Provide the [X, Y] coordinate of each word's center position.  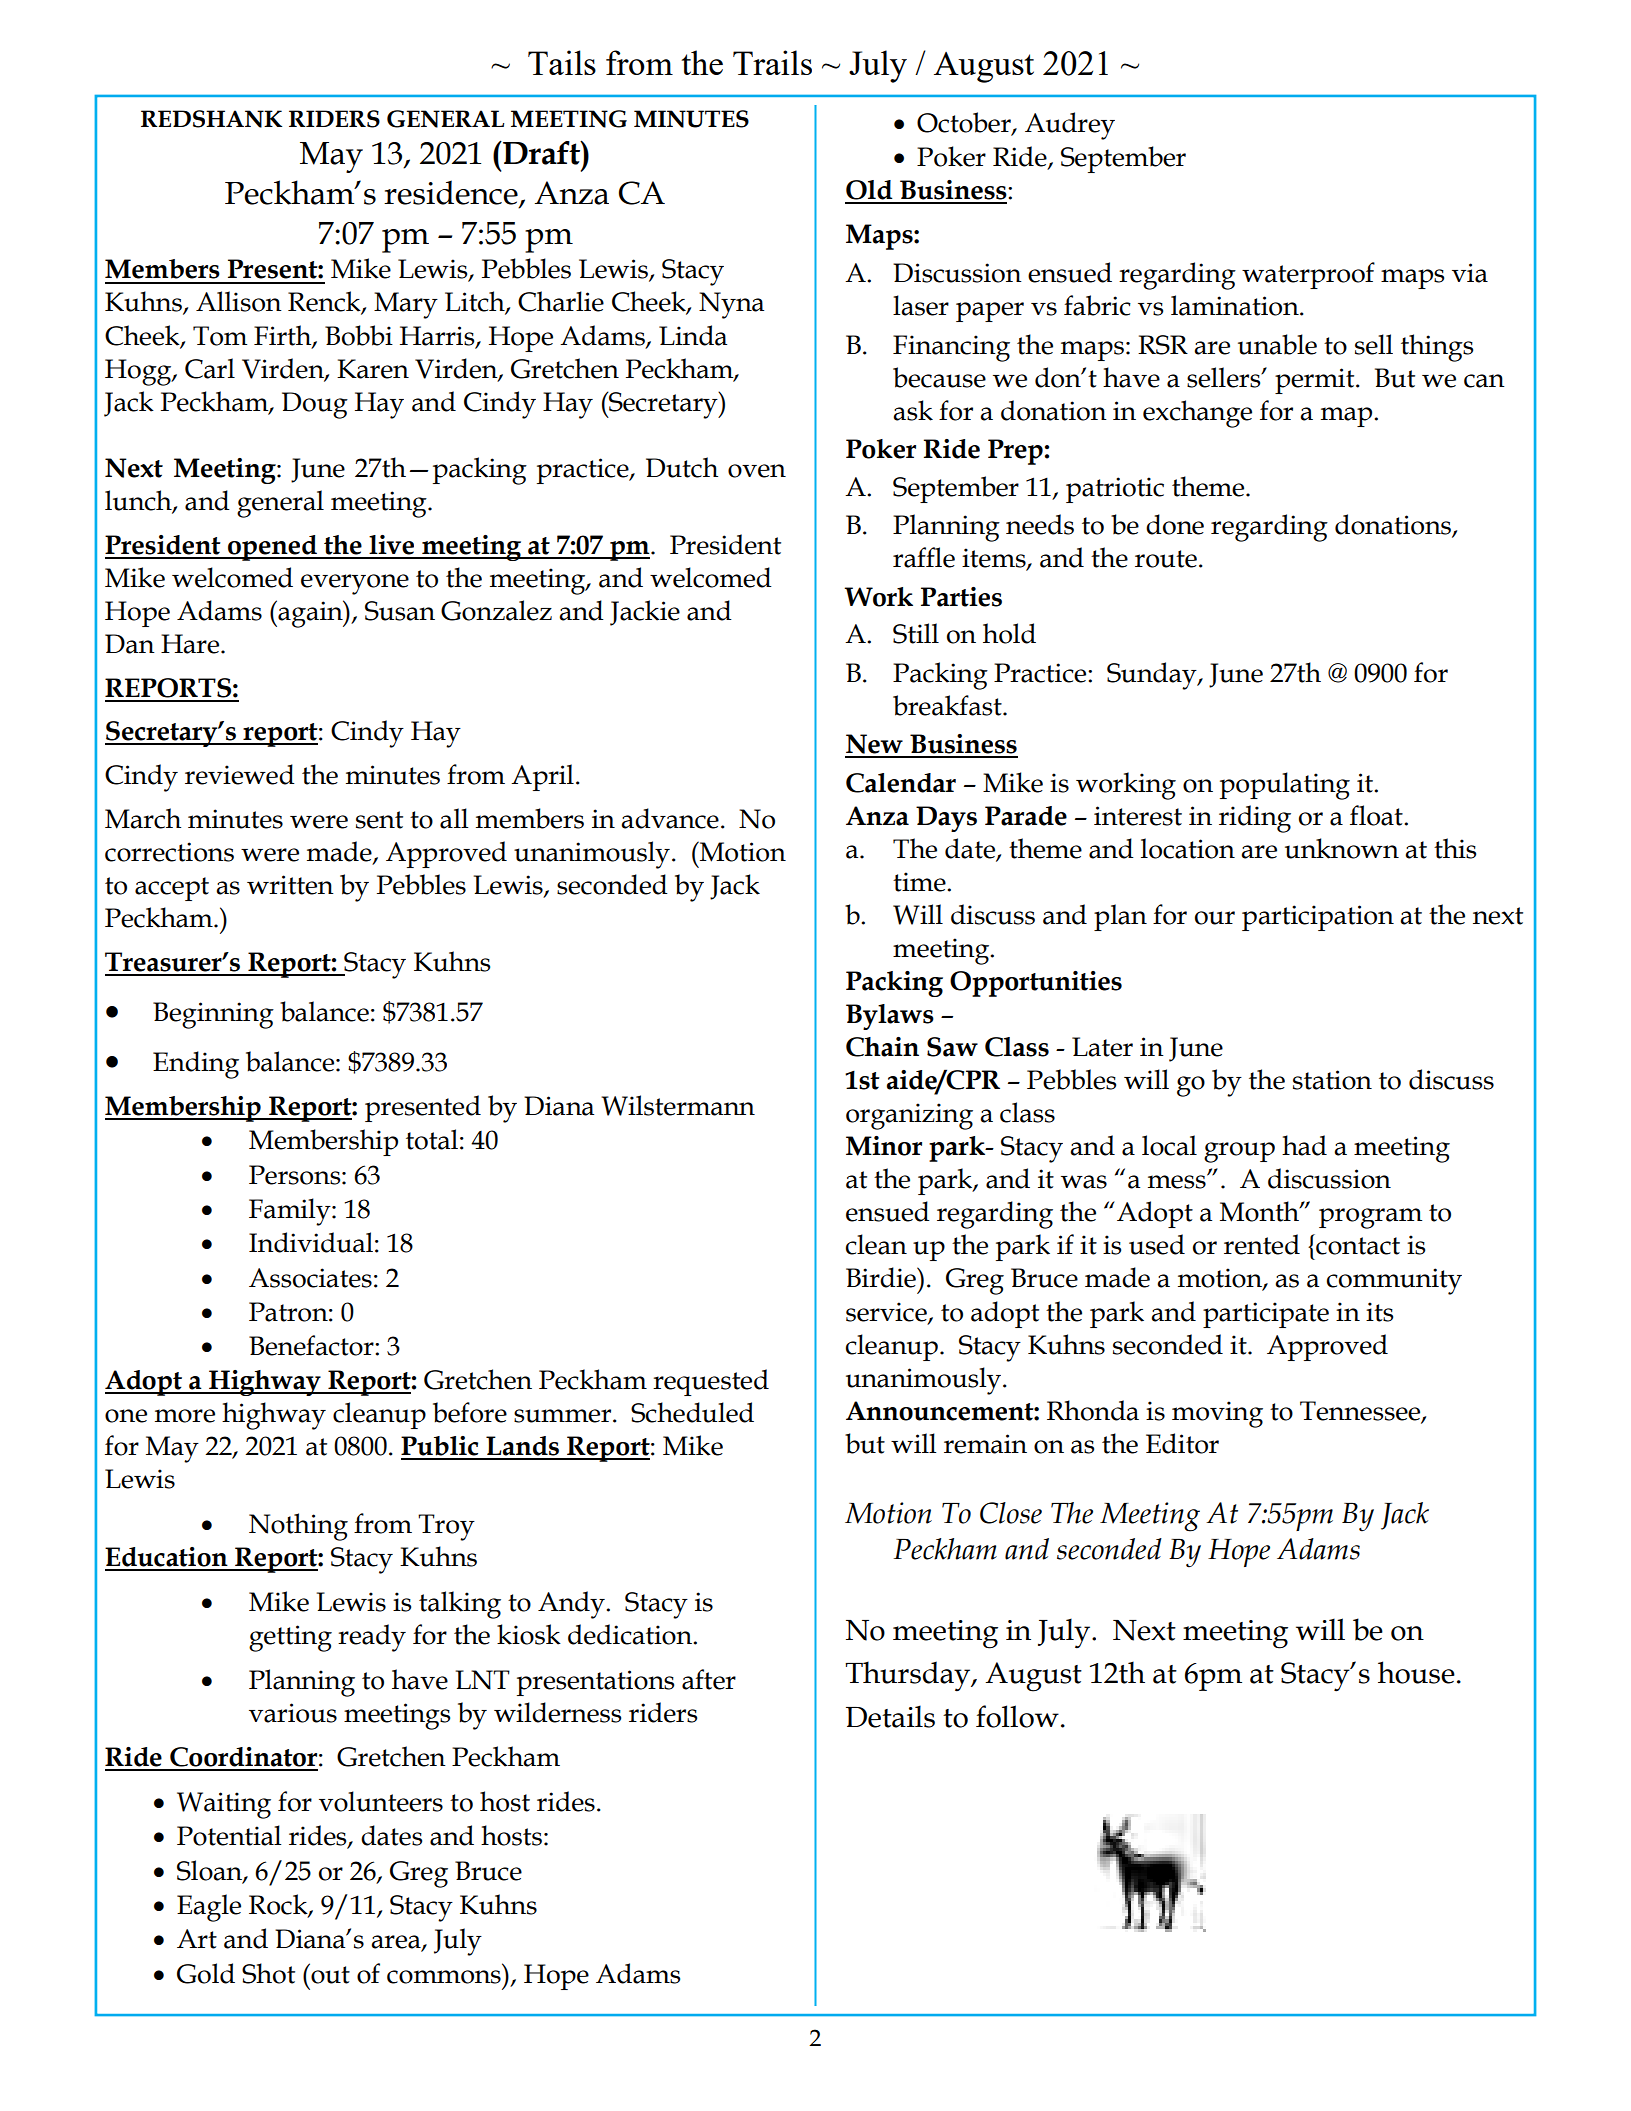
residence [452, 193]
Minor [884, 1146]
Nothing [298, 1527]
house [1416, 1672]
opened [272, 548]
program [1370, 1218]
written [290, 885]
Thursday [909, 1676]
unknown [1342, 848]
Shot [268, 1973]
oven [757, 471]
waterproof [1308, 275]
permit [1316, 381]
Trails [772, 62]
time [920, 882]
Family [291, 1212]
